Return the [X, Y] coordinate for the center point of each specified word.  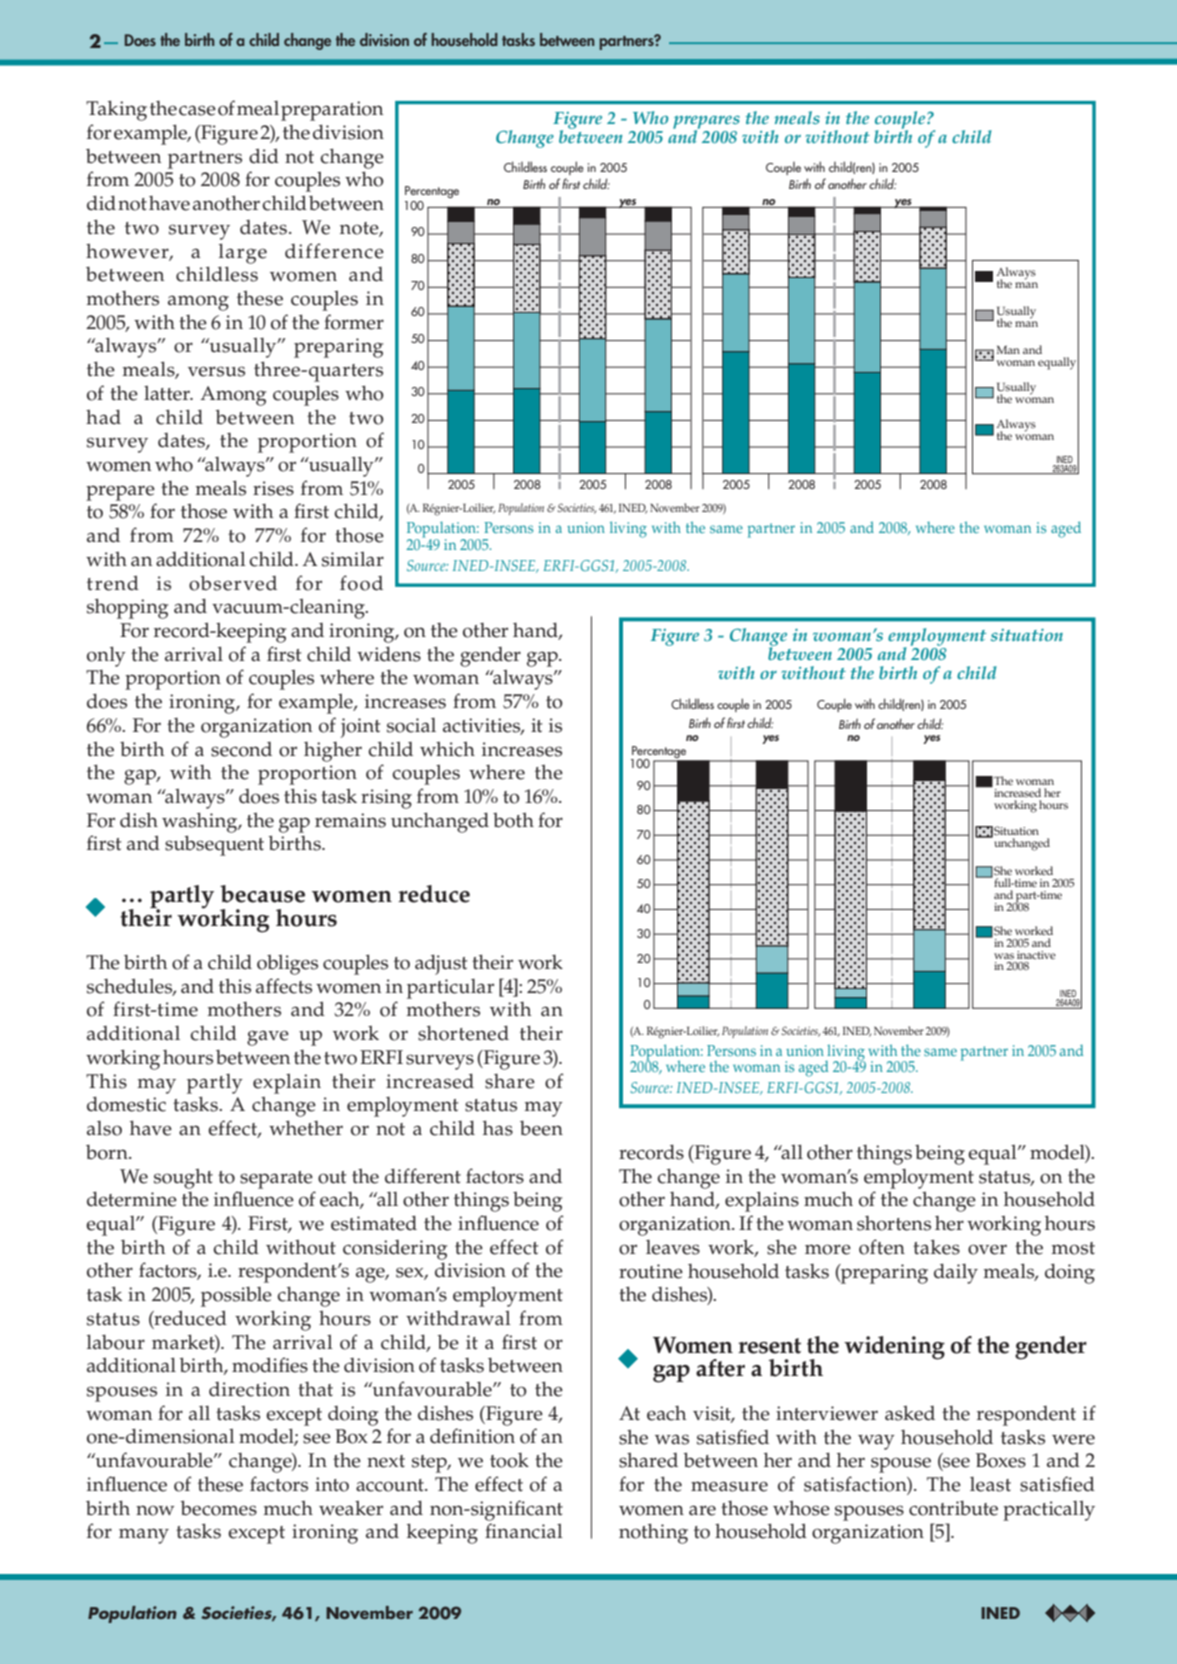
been [541, 1128]
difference [334, 251]
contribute [953, 1508]
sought [183, 1179]
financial [524, 1531]
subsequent [214, 845]
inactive [1036, 955]
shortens [894, 1223]
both [513, 820]
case [197, 110]
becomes [218, 1508]
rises [273, 488]
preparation [332, 111]
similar [353, 559]
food [361, 583]
